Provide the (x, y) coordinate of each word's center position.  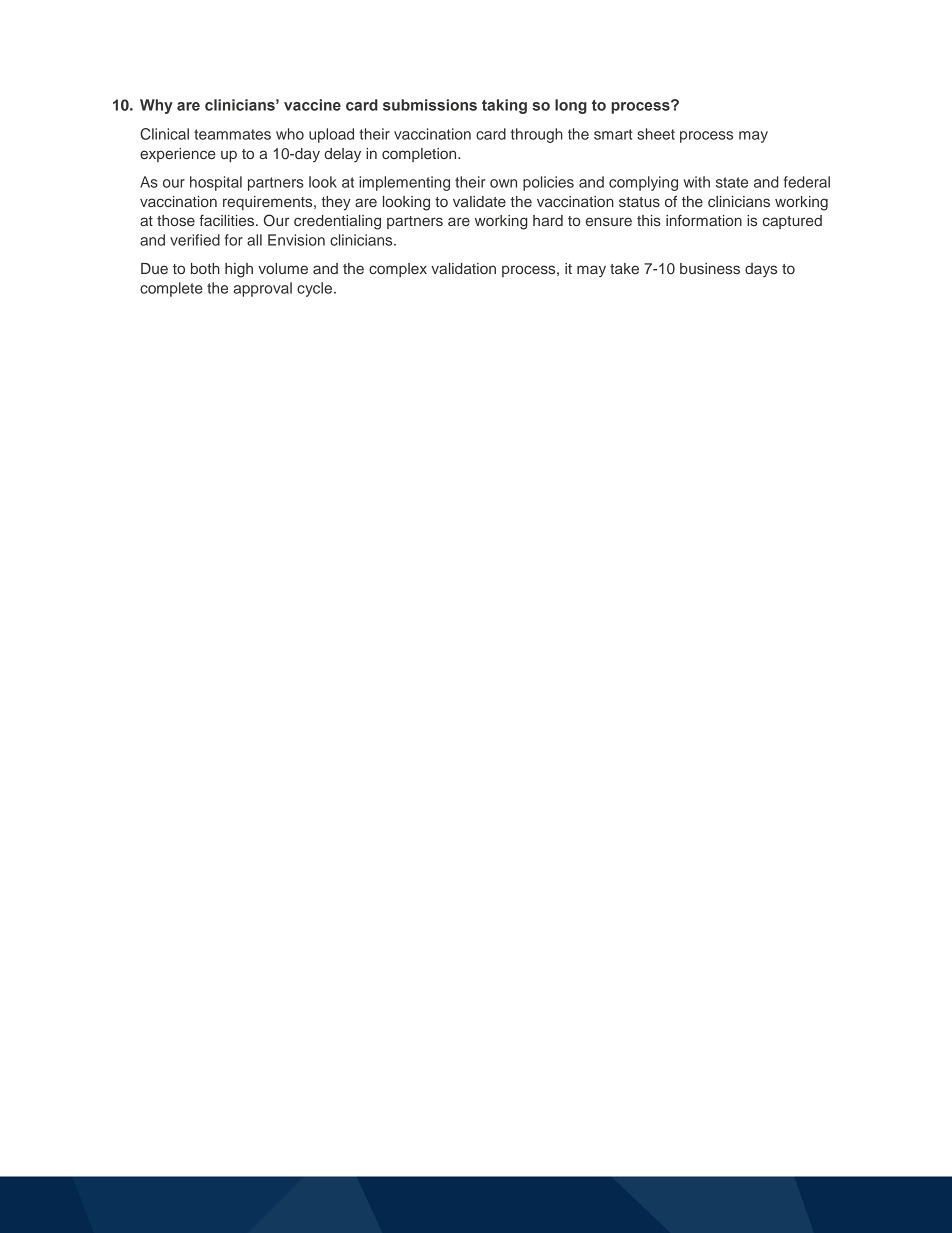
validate (479, 201)
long (571, 106)
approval (262, 289)
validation (463, 268)
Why (156, 106)
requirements (269, 203)
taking (504, 106)
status (639, 202)
